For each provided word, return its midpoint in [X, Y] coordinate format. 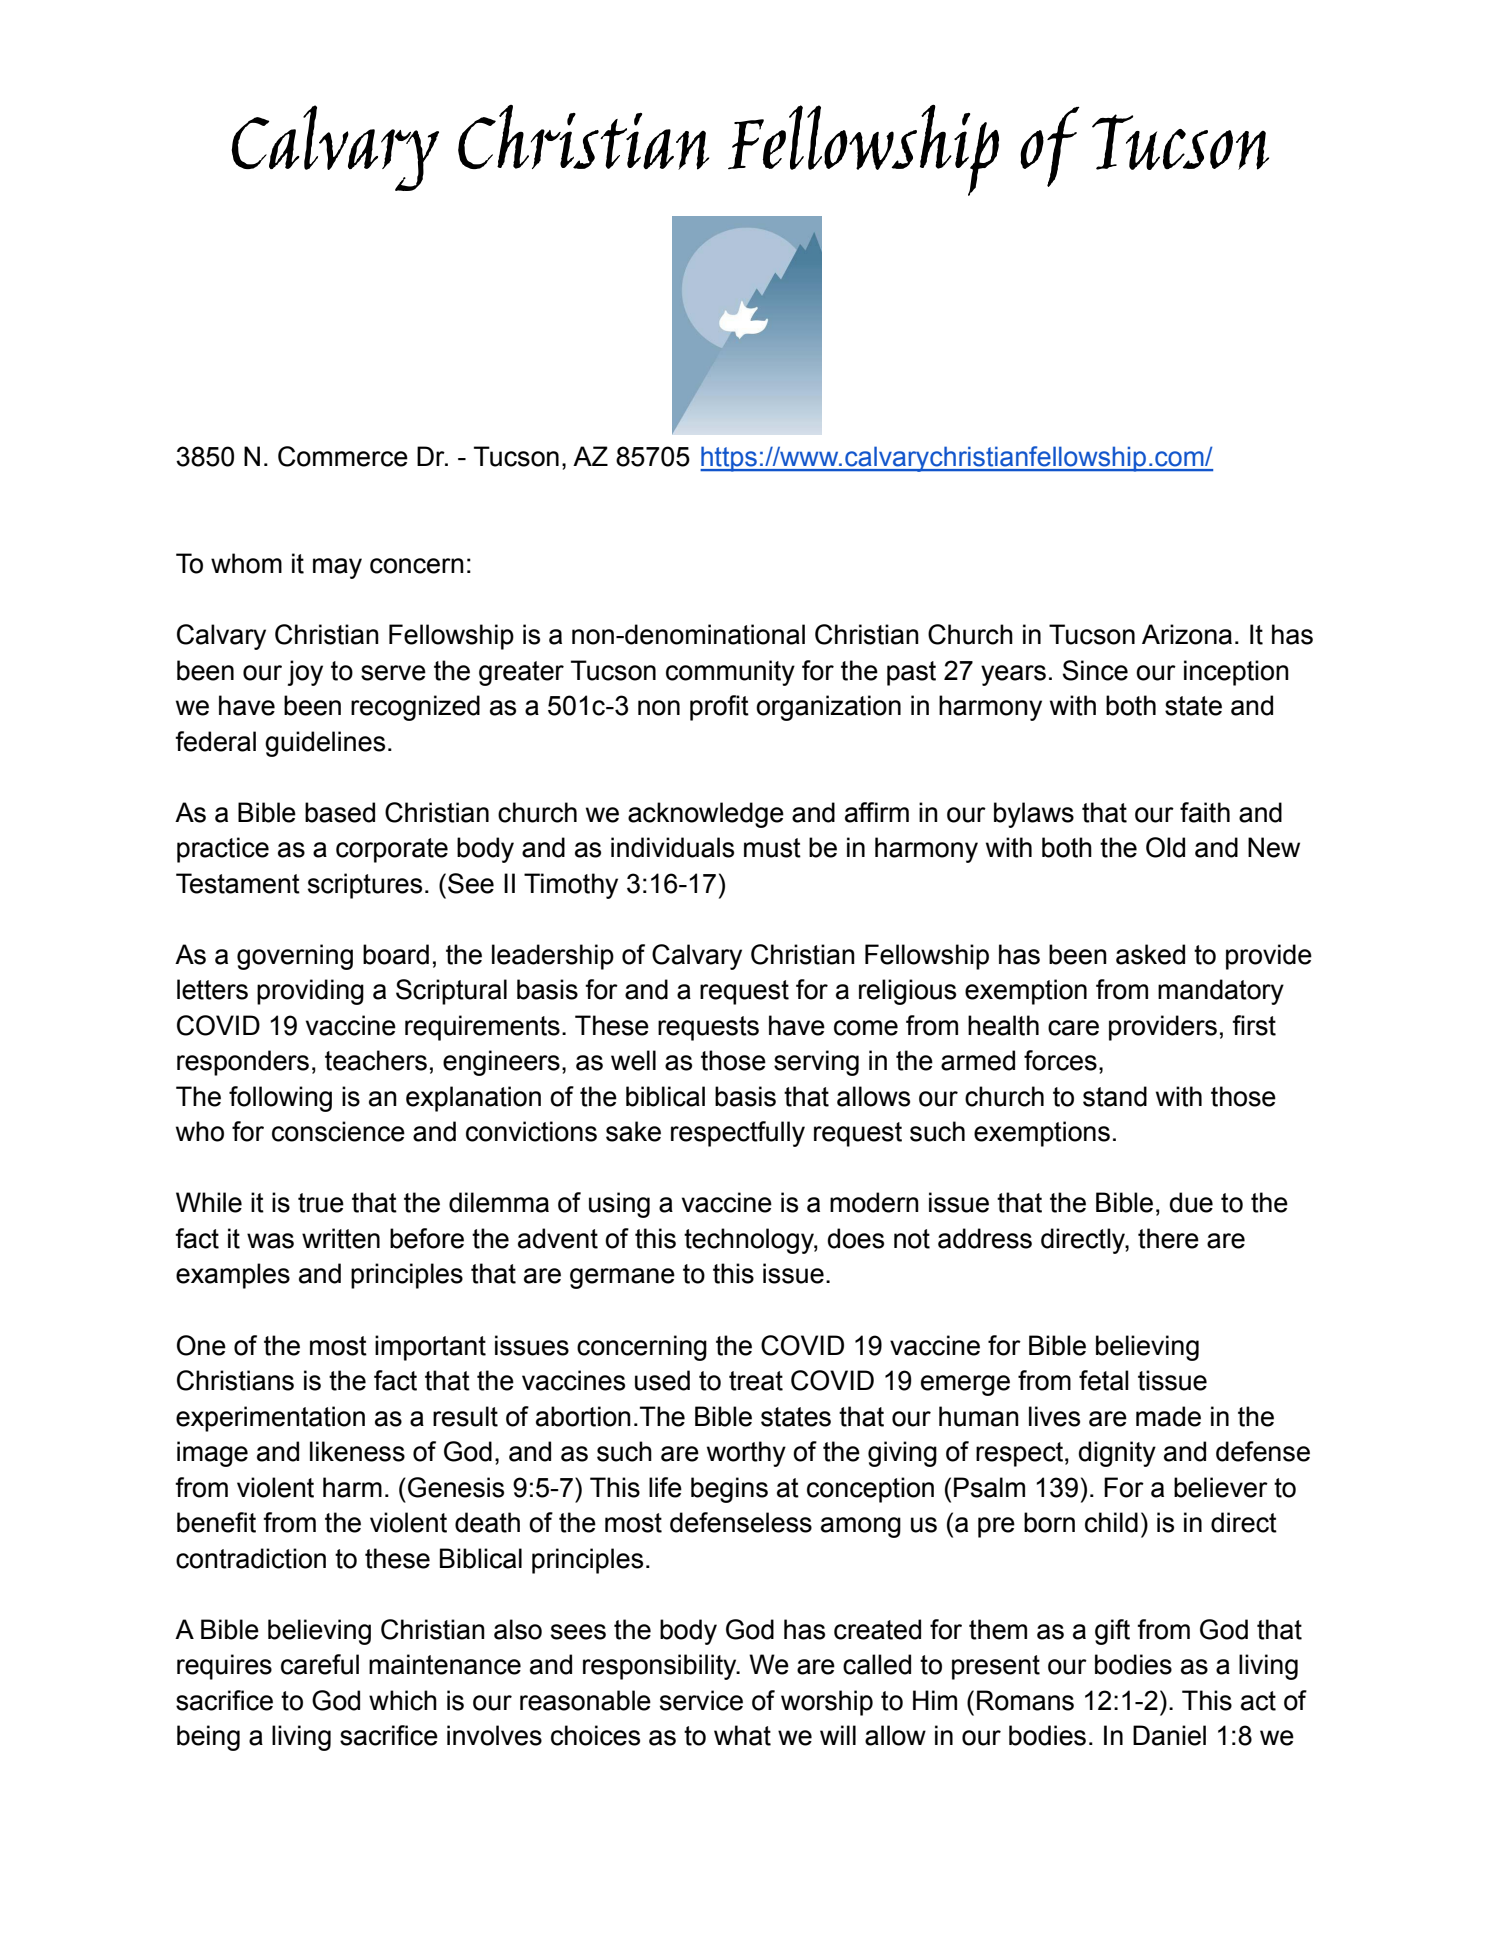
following [280, 1099]
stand [1115, 1096]
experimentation [270, 1419]
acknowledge [706, 815]
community [730, 673]
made [1168, 1416]
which [403, 1700]
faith [1205, 812]
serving [816, 1063]
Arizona [1187, 634]
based [340, 812]
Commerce [343, 456]
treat [756, 1381]
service [701, 1700]
